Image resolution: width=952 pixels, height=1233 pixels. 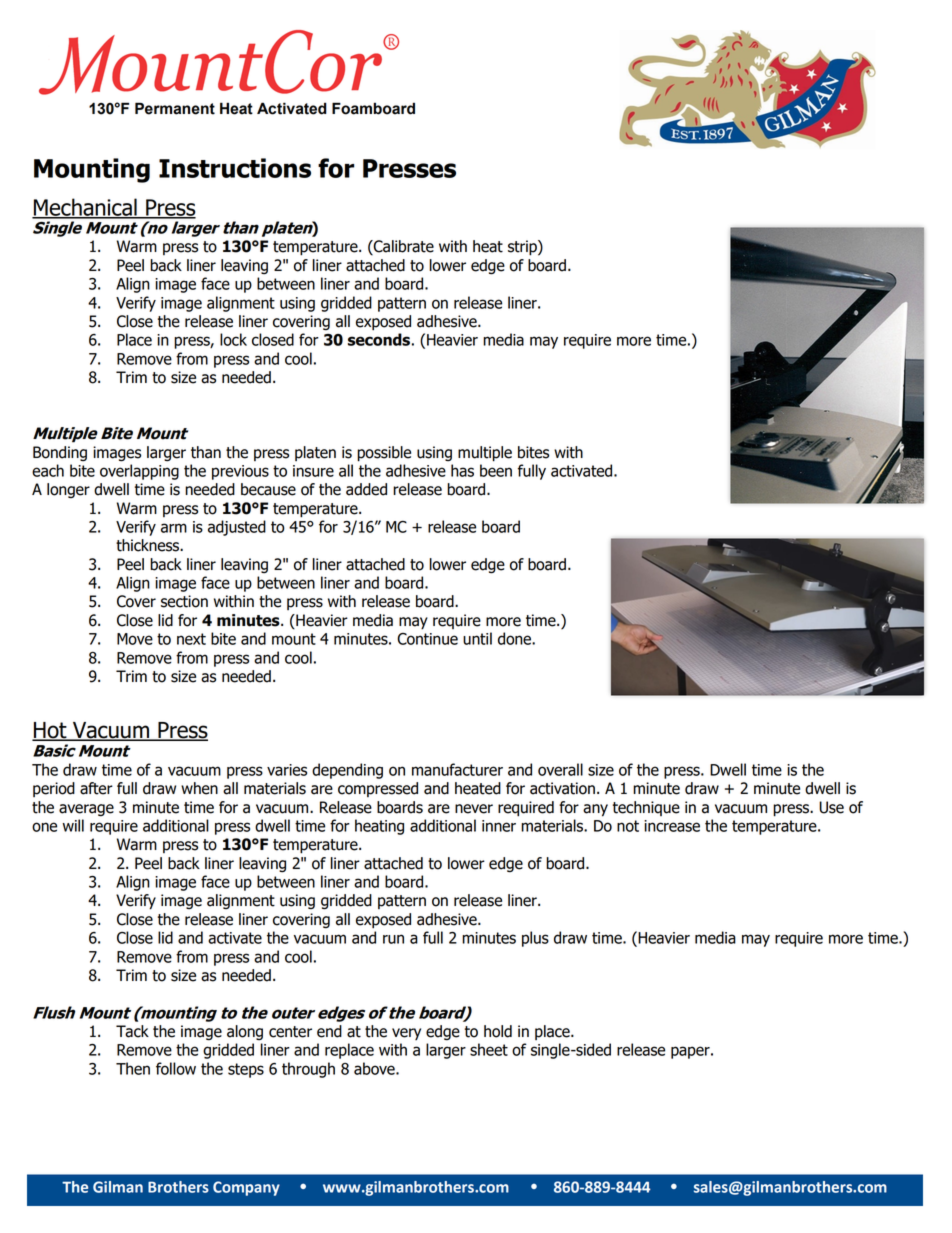 I want to click on overlapping, so click(x=139, y=472).
